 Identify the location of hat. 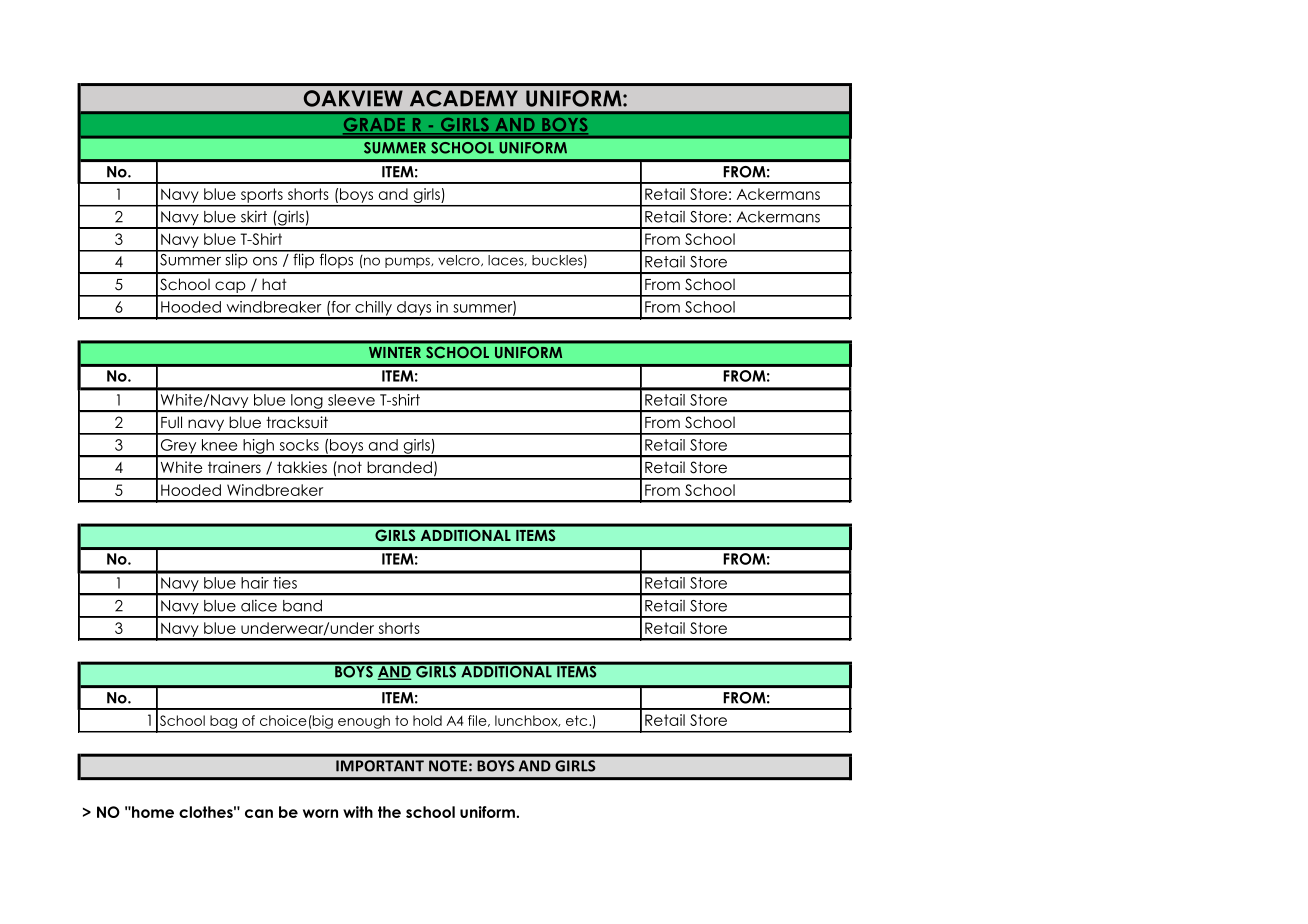
(274, 284).
